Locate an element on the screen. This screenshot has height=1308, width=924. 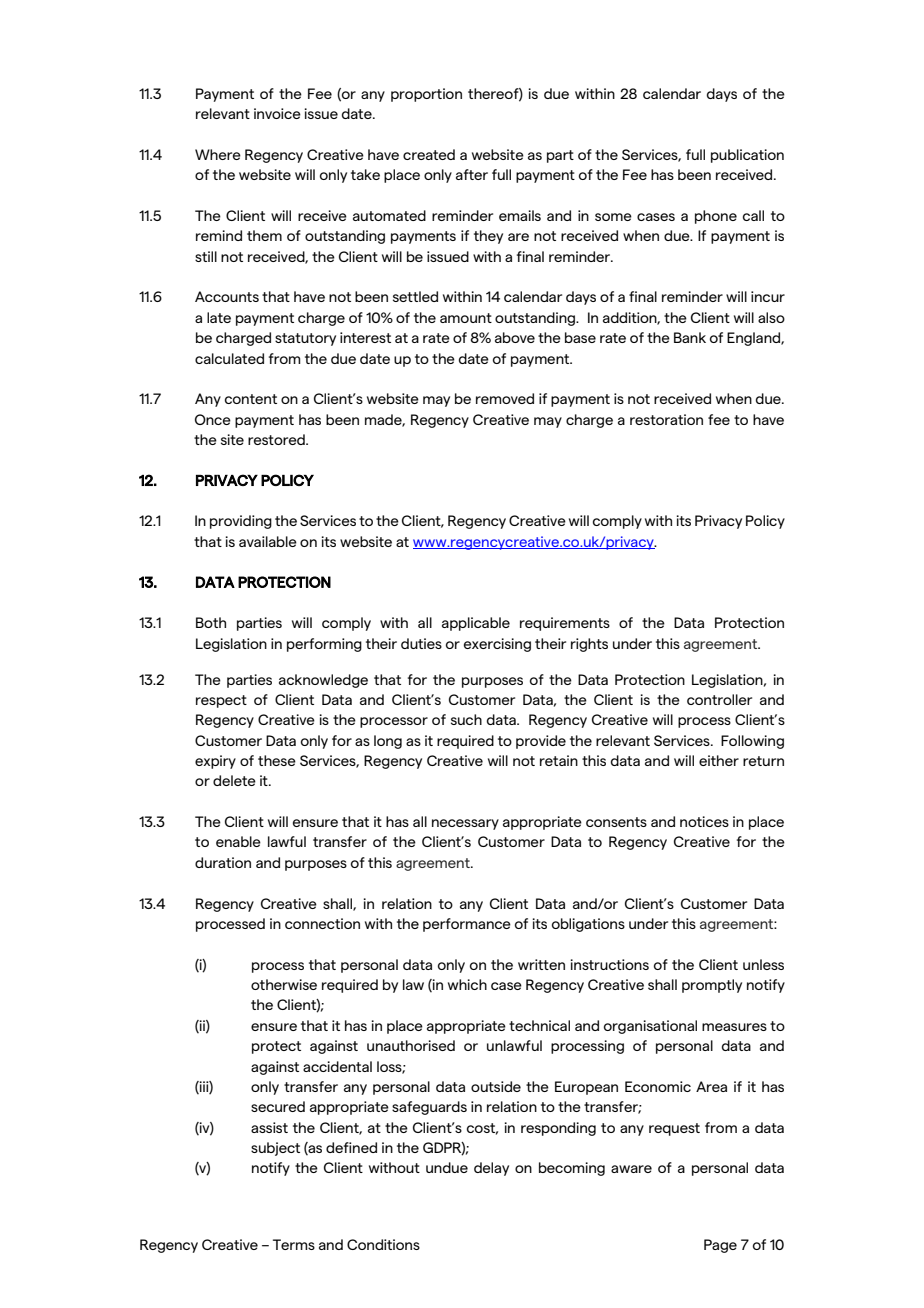
publication is located at coordinates (747, 156).
